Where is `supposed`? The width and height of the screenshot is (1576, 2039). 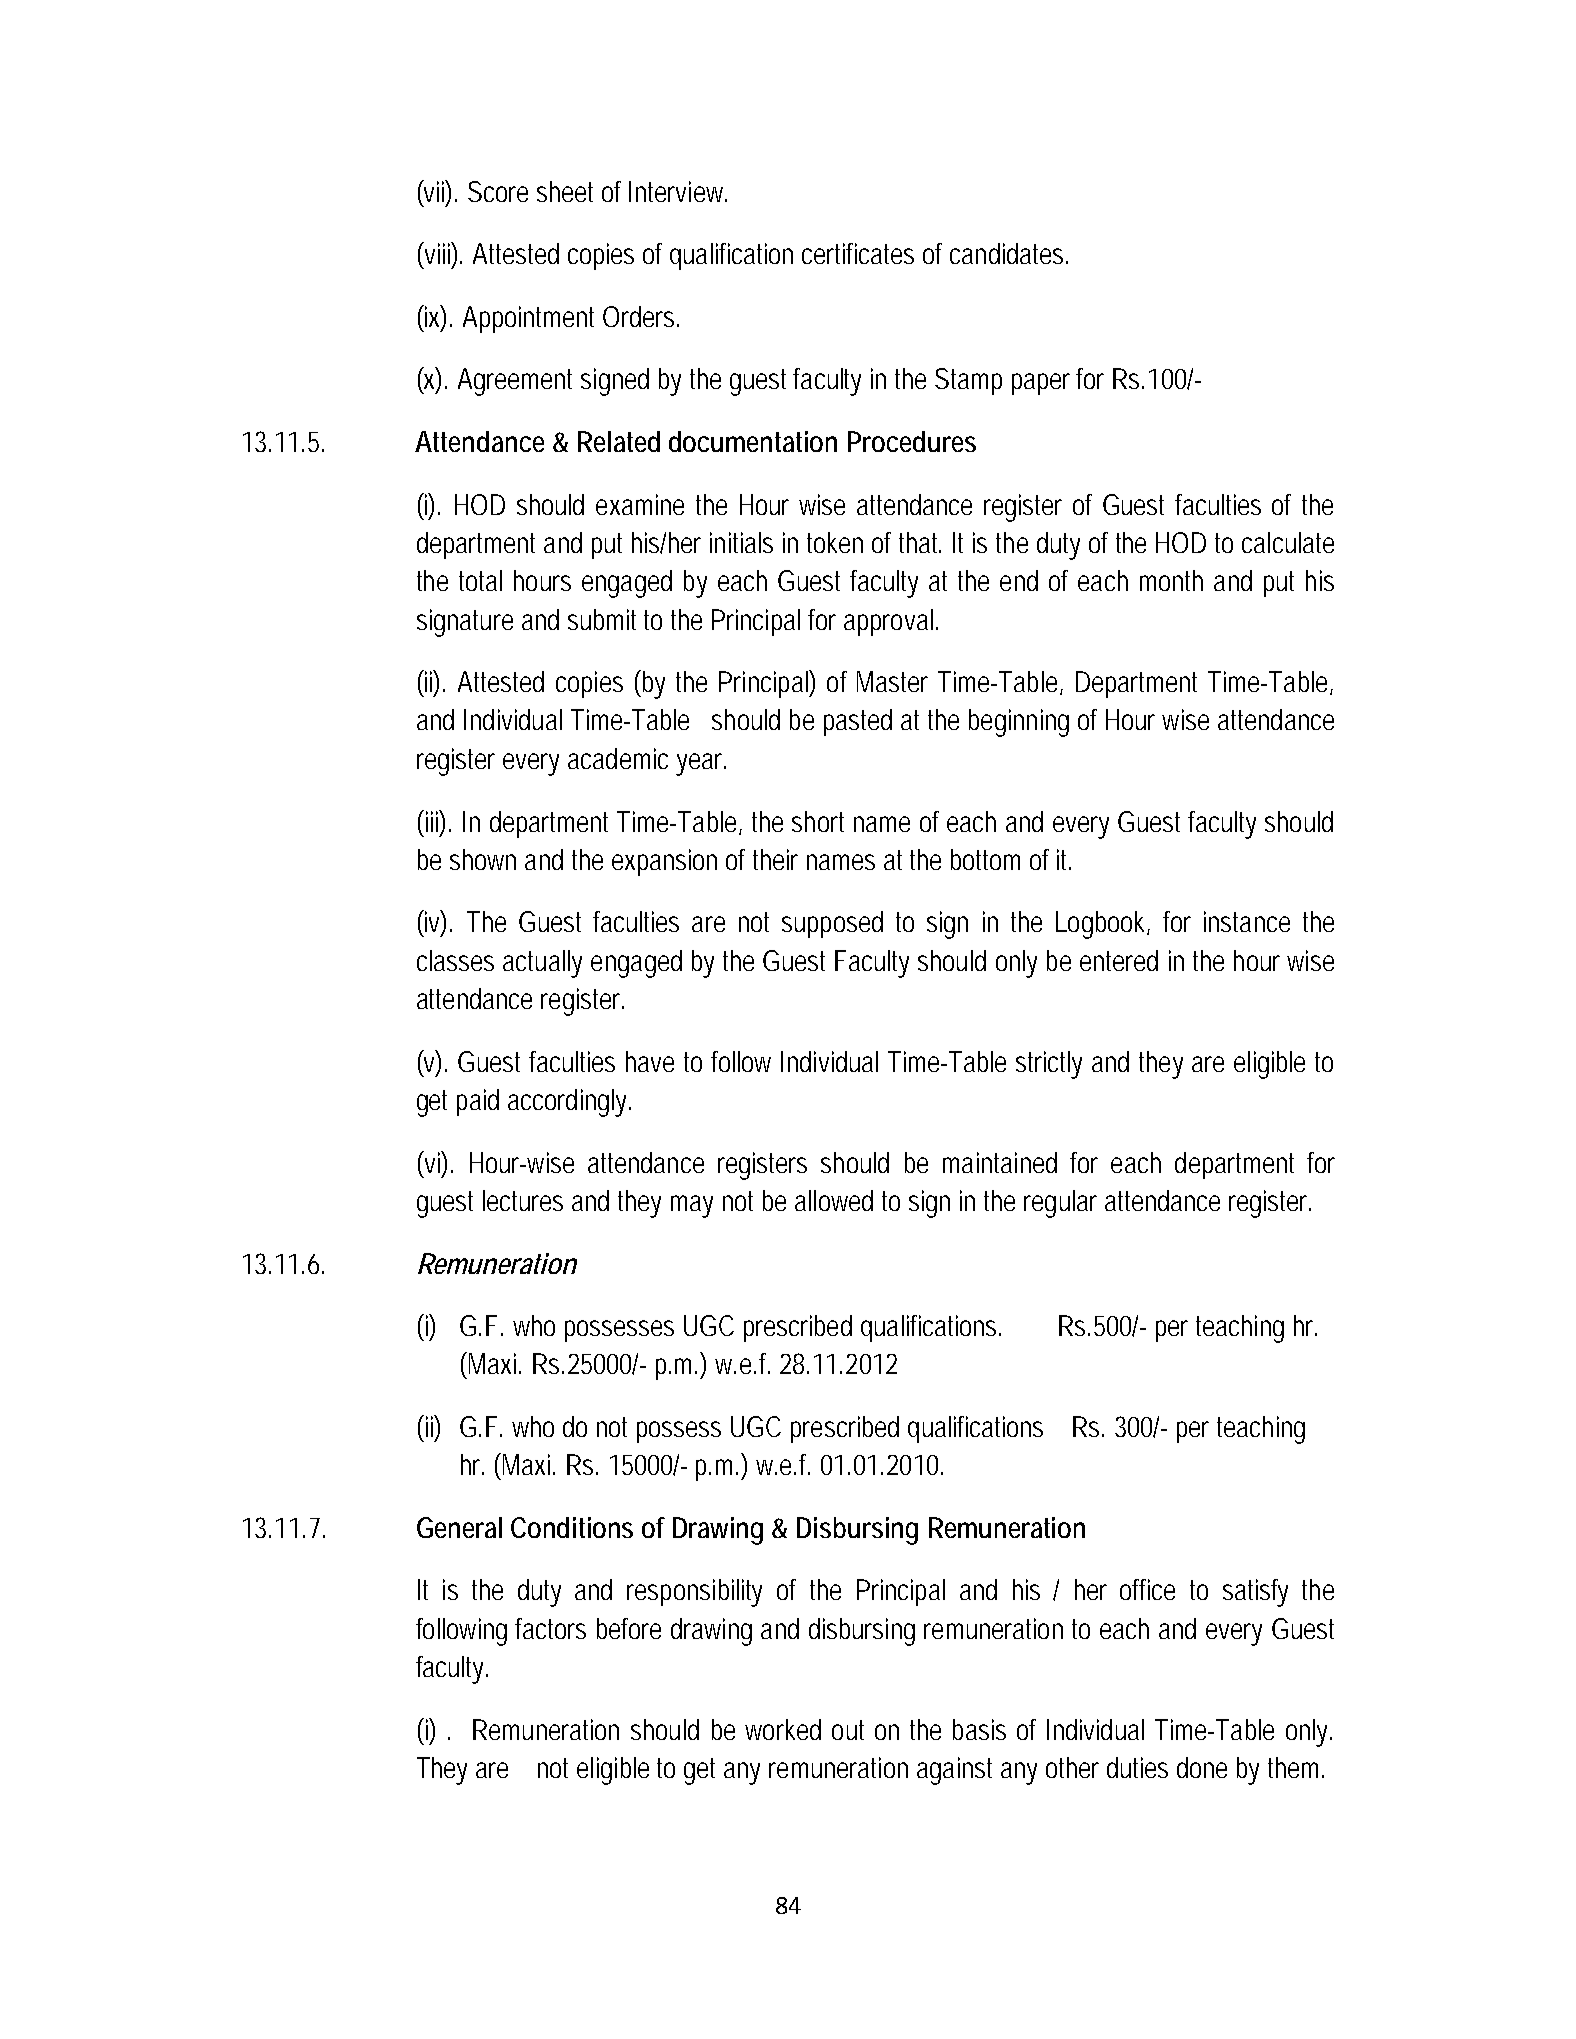
supposed is located at coordinates (832, 924).
